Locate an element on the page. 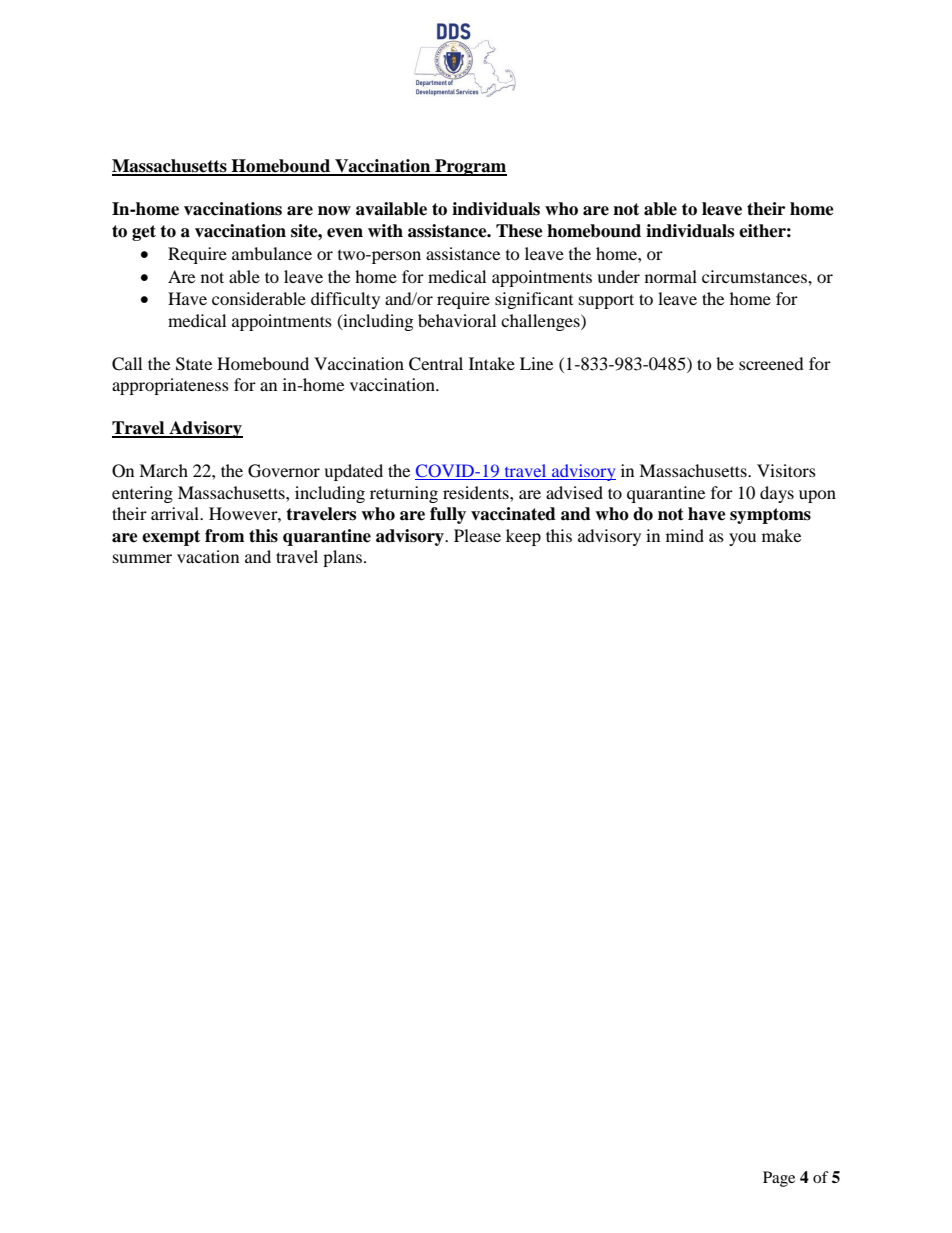  make is located at coordinates (781, 535).
